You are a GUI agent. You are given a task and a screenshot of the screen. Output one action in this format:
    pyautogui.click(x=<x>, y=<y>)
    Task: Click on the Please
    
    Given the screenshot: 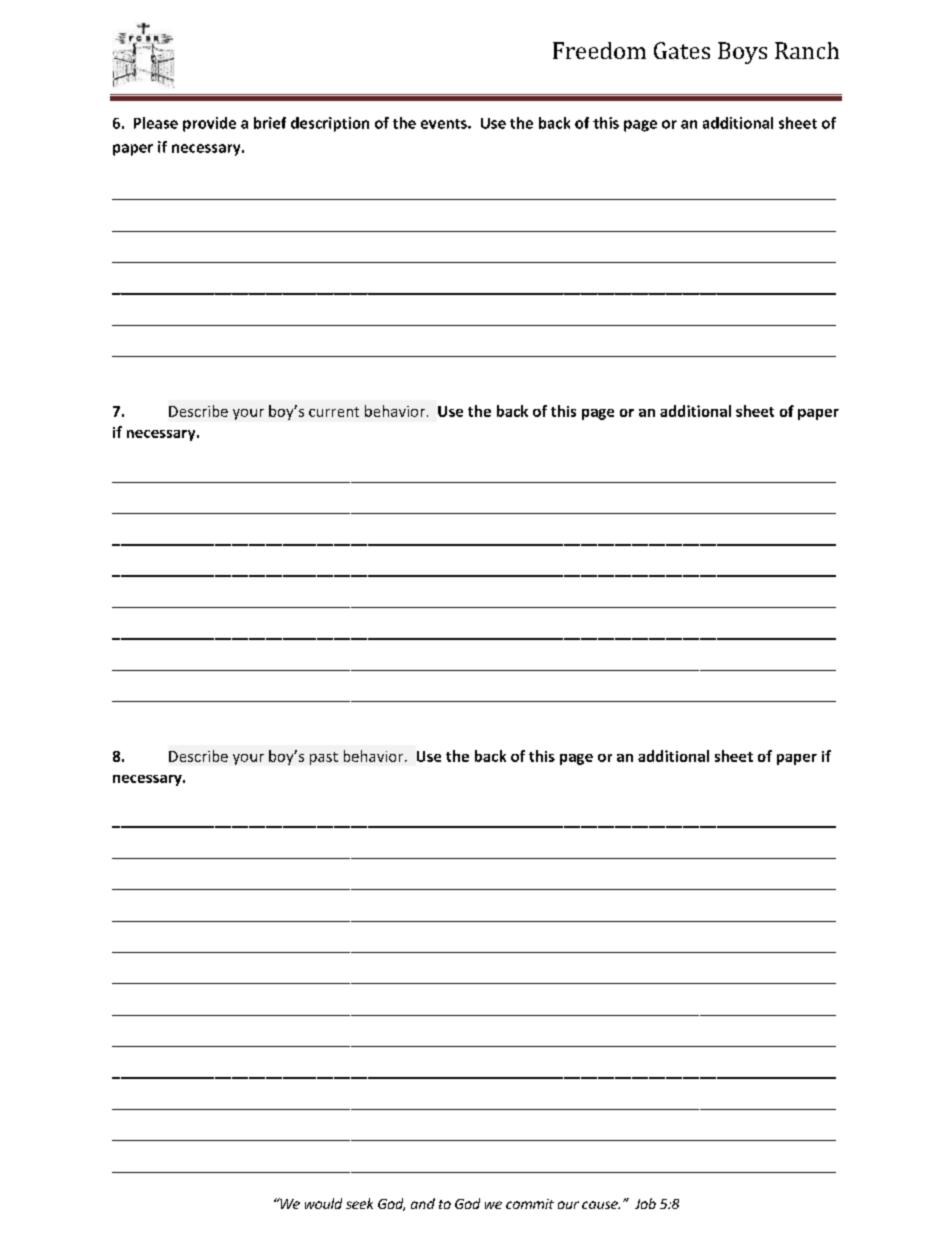 What is the action you would take?
    pyautogui.click(x=156, y=123)
